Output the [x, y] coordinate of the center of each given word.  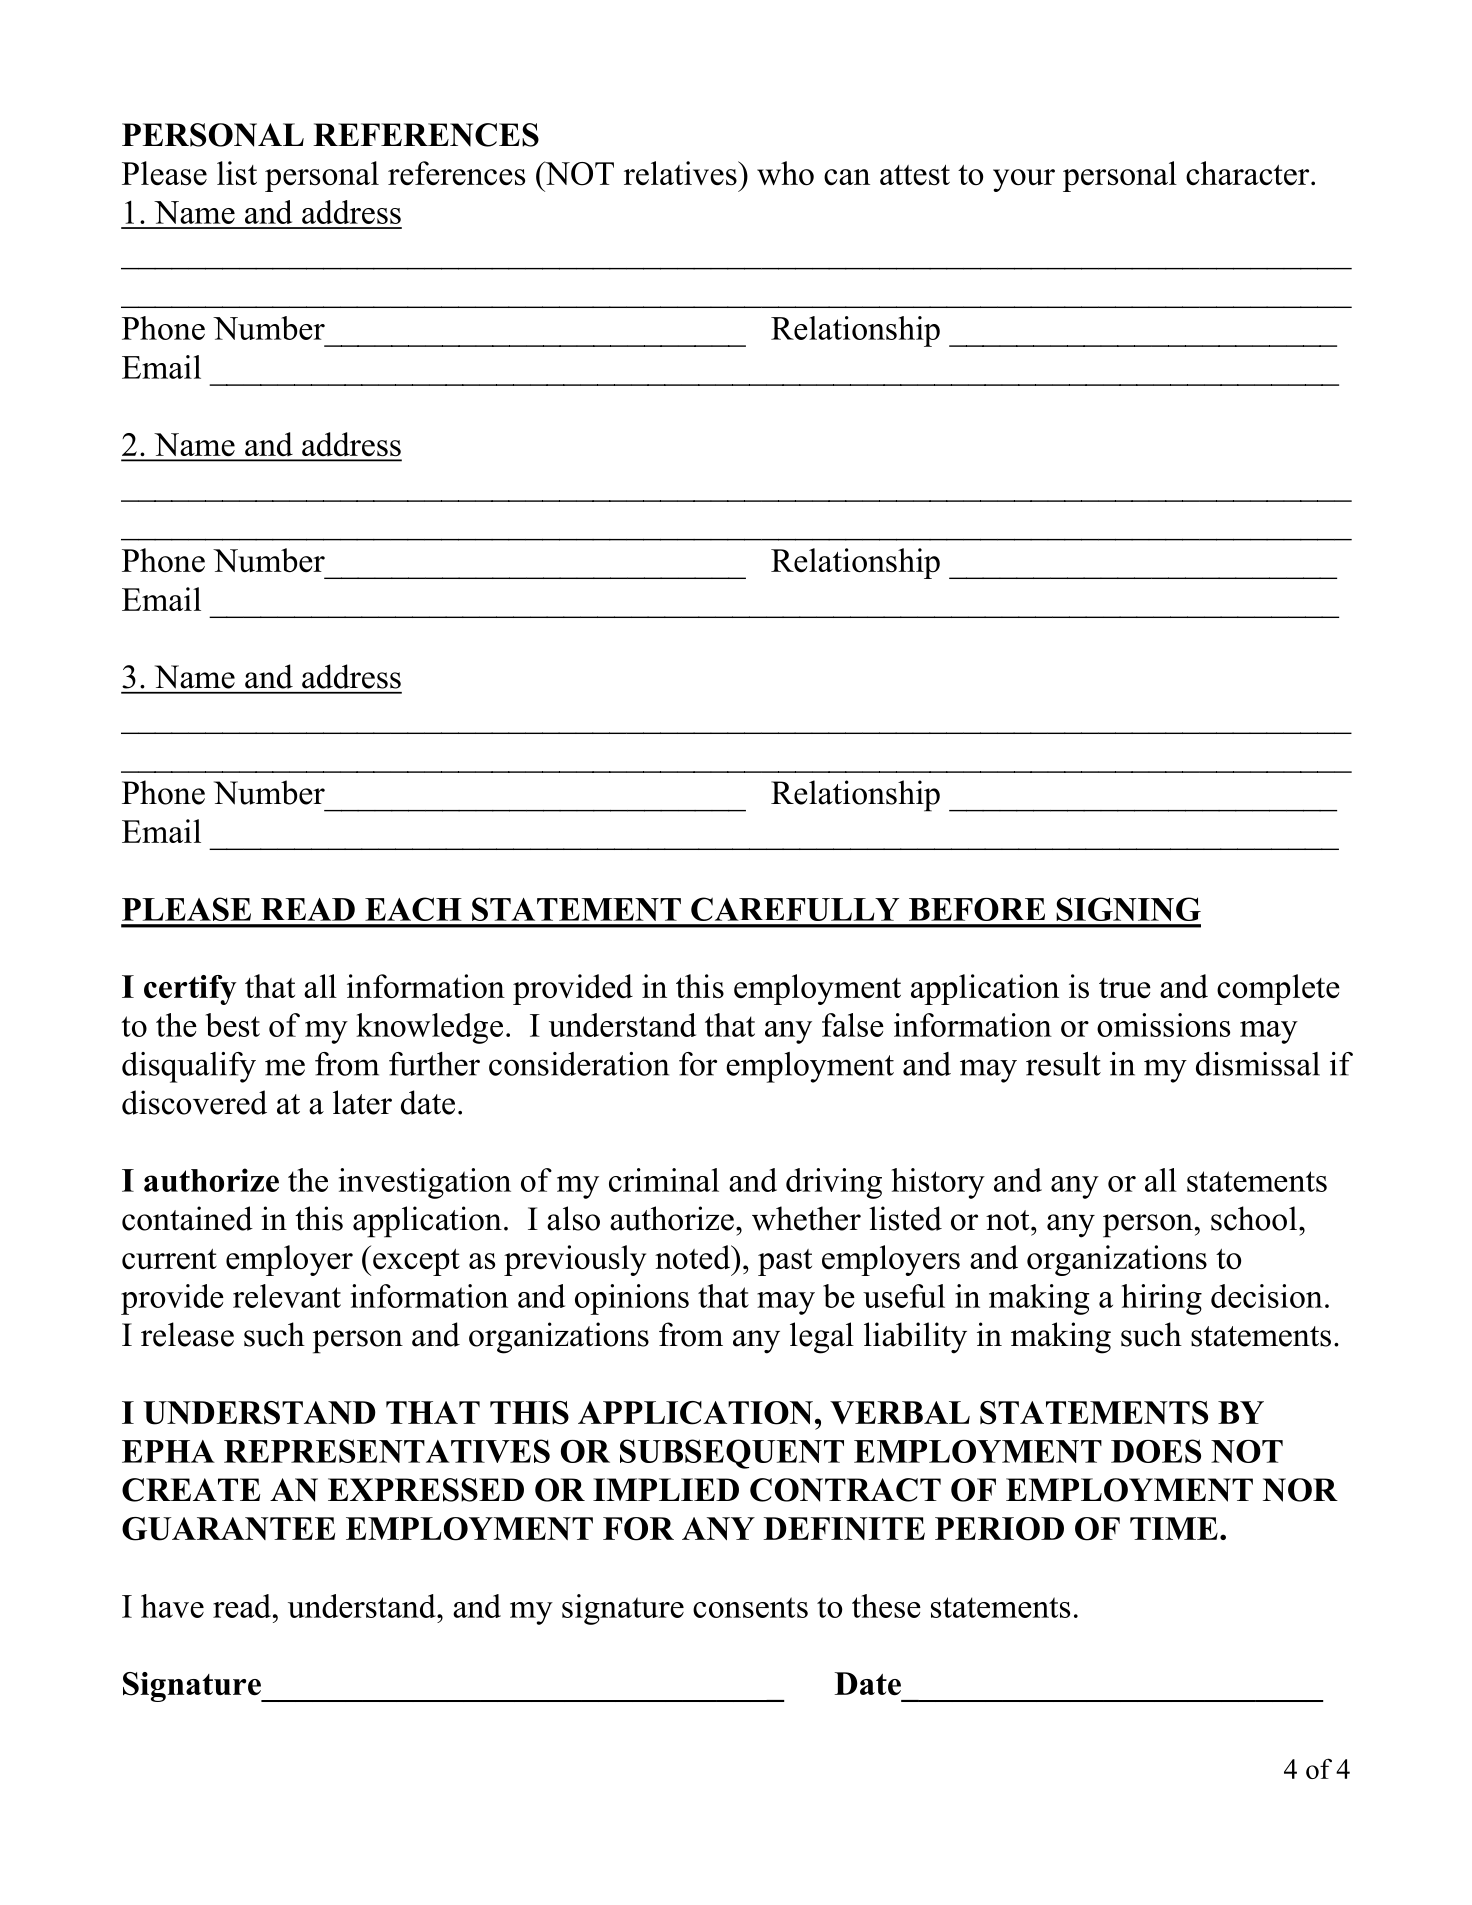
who [785, 173]
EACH [413, 909]
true [1125, 988]
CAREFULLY [795, 909]
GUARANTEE [228, 1529]
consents [750, 1607]
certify [190, 990]
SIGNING [1128, 909]
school [1254, 1218]
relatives [681, 173]
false [853, 1025]
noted [694, 1257]
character [1249, 173]
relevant [287, 1296]
